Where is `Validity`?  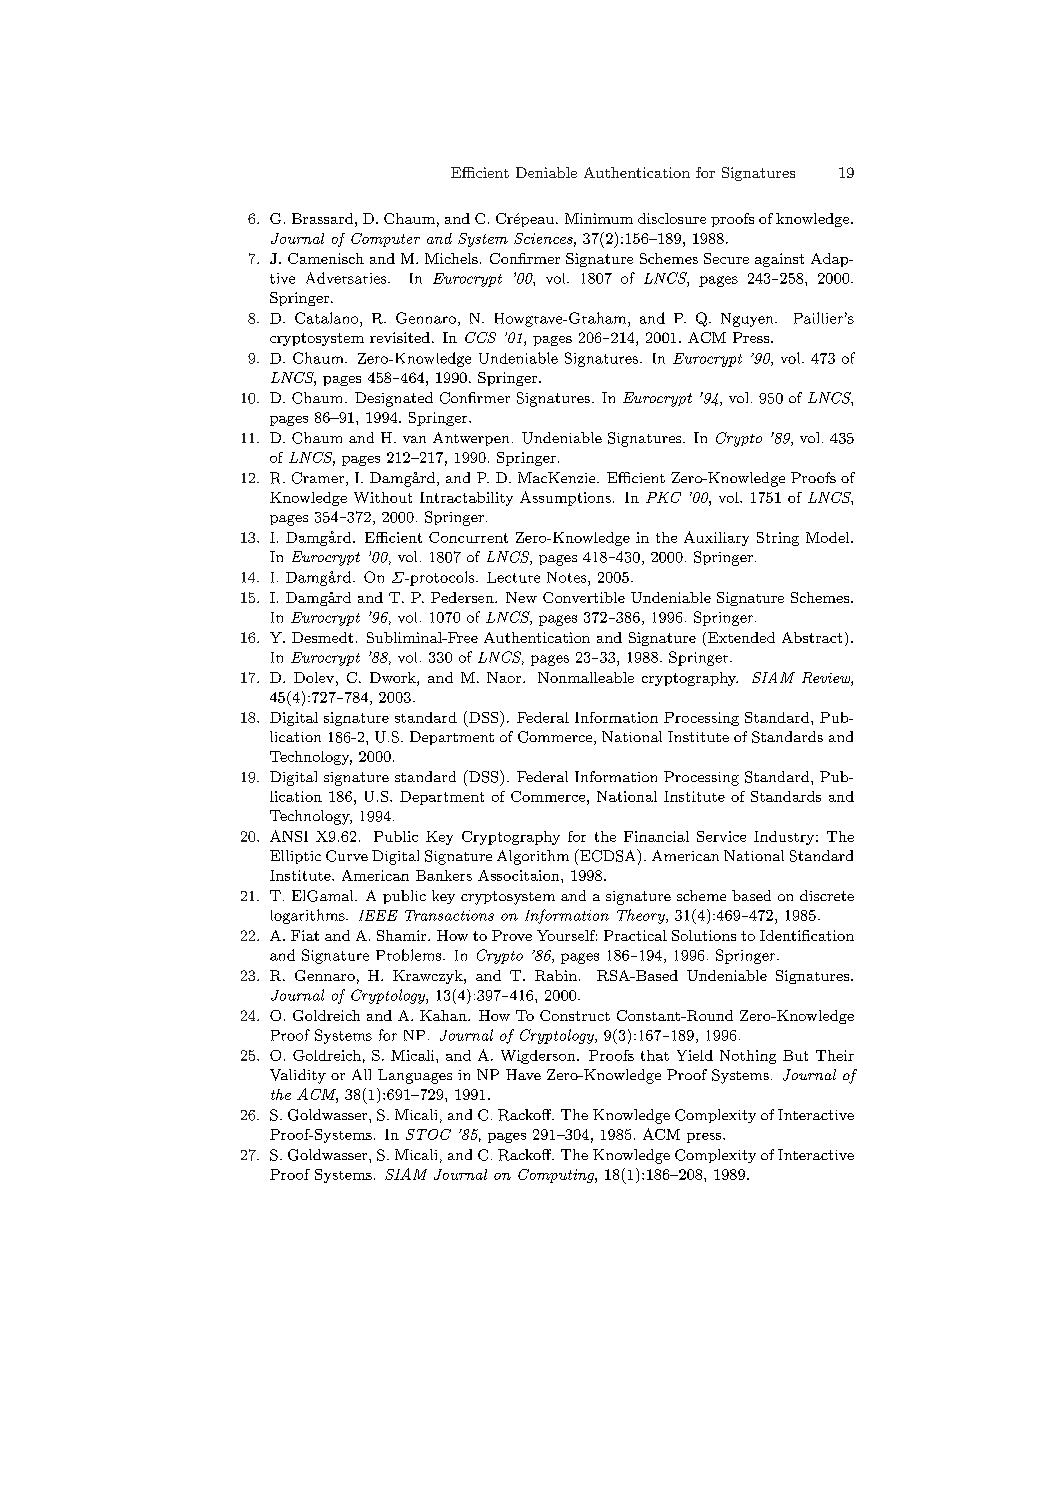
Validity is located at coordinates (298, 1076).
